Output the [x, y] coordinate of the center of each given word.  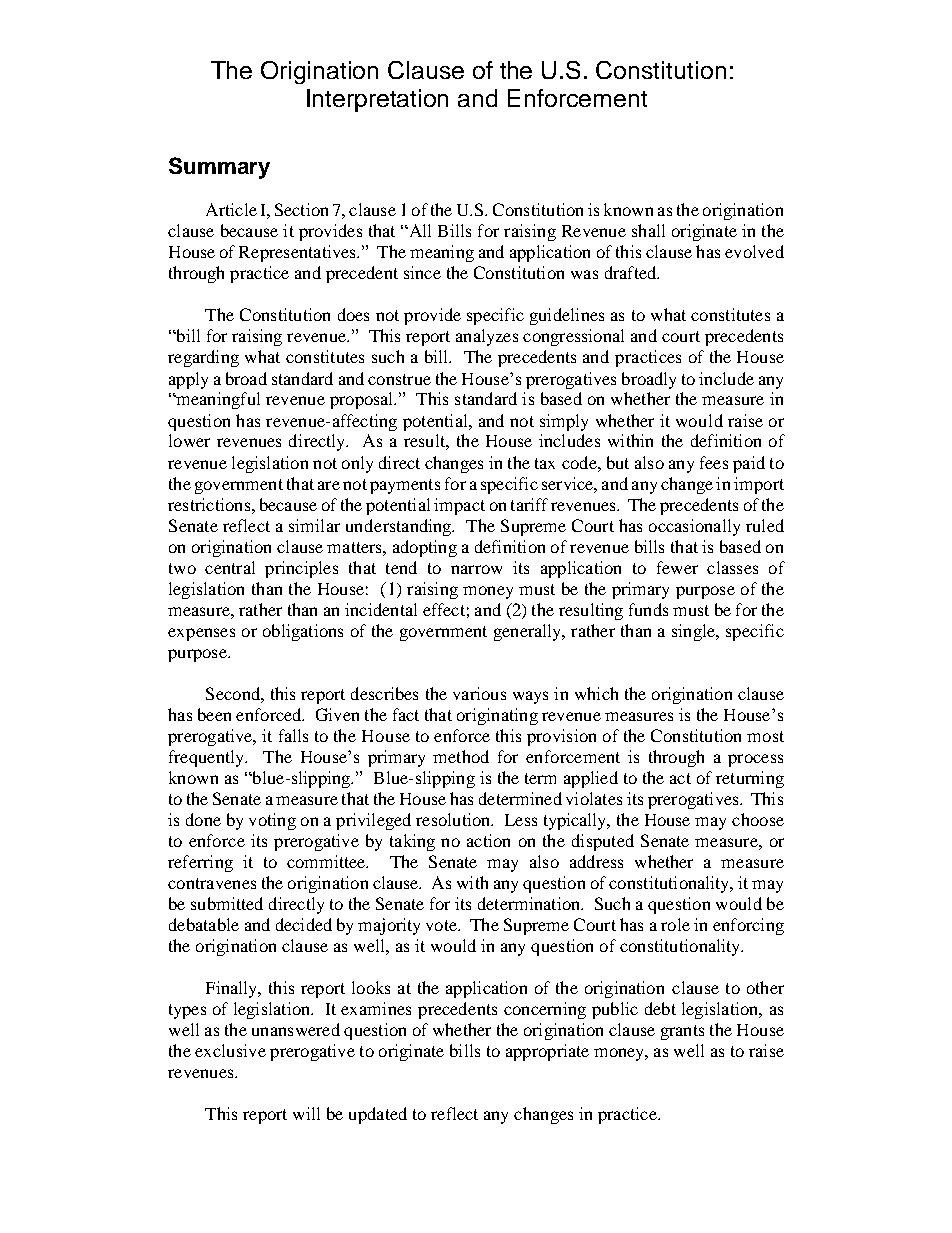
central [230, 567]
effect [444, 609]
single [694, 632]
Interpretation [377, 100]
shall [648, 230]
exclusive [230, 1050]
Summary [219, 168]
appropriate [547, 1052]
